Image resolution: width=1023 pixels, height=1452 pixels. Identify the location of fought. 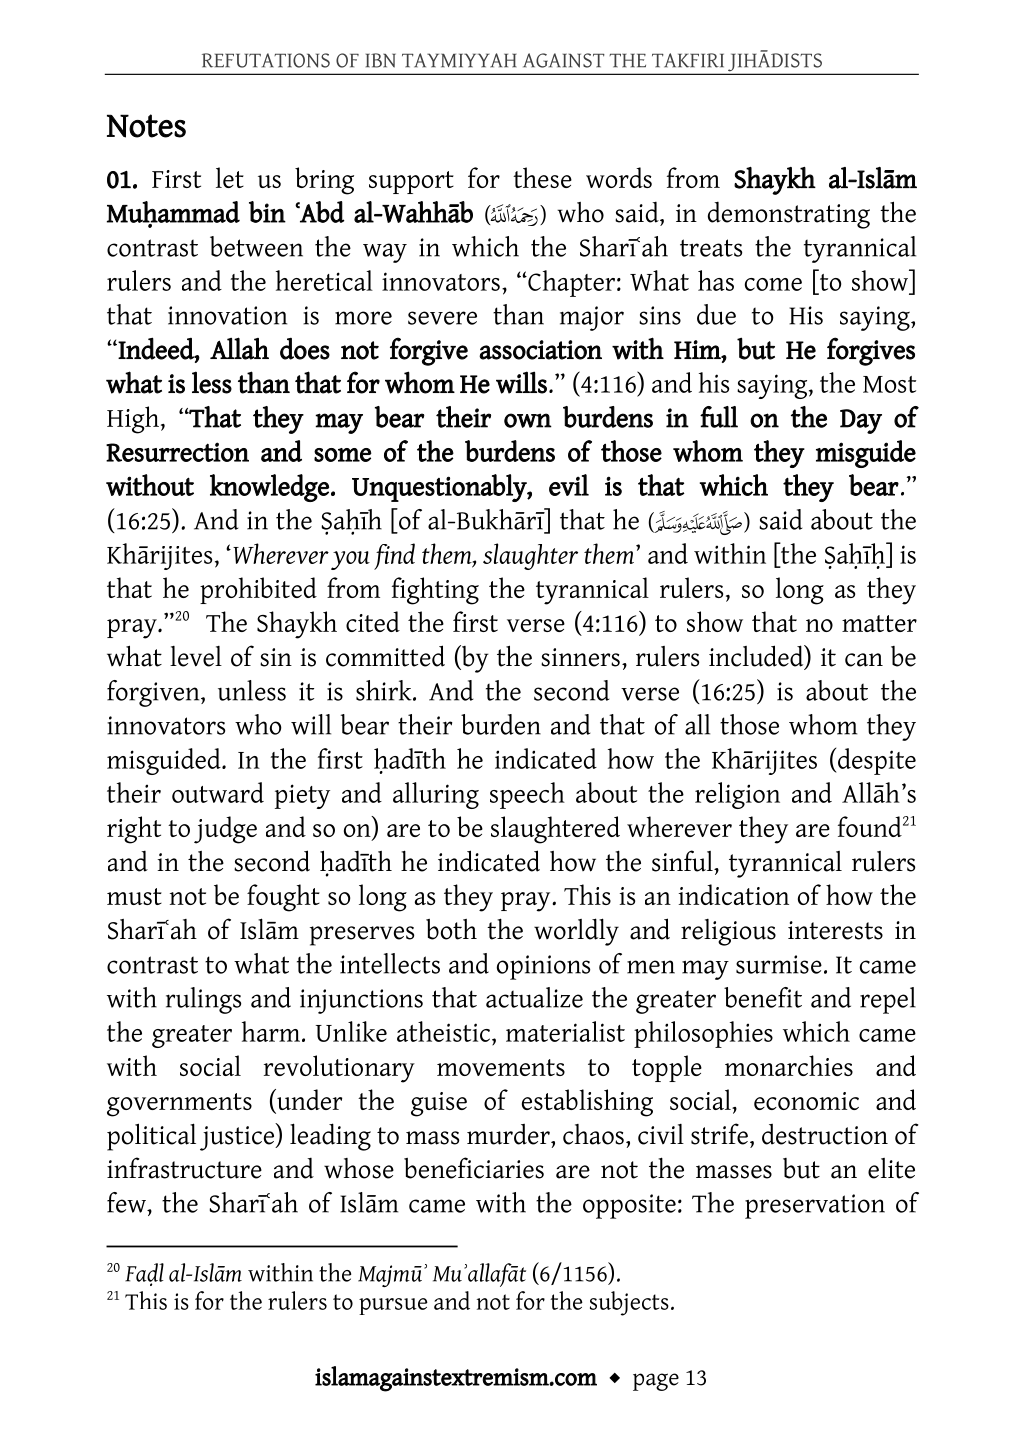
(283, 898).
